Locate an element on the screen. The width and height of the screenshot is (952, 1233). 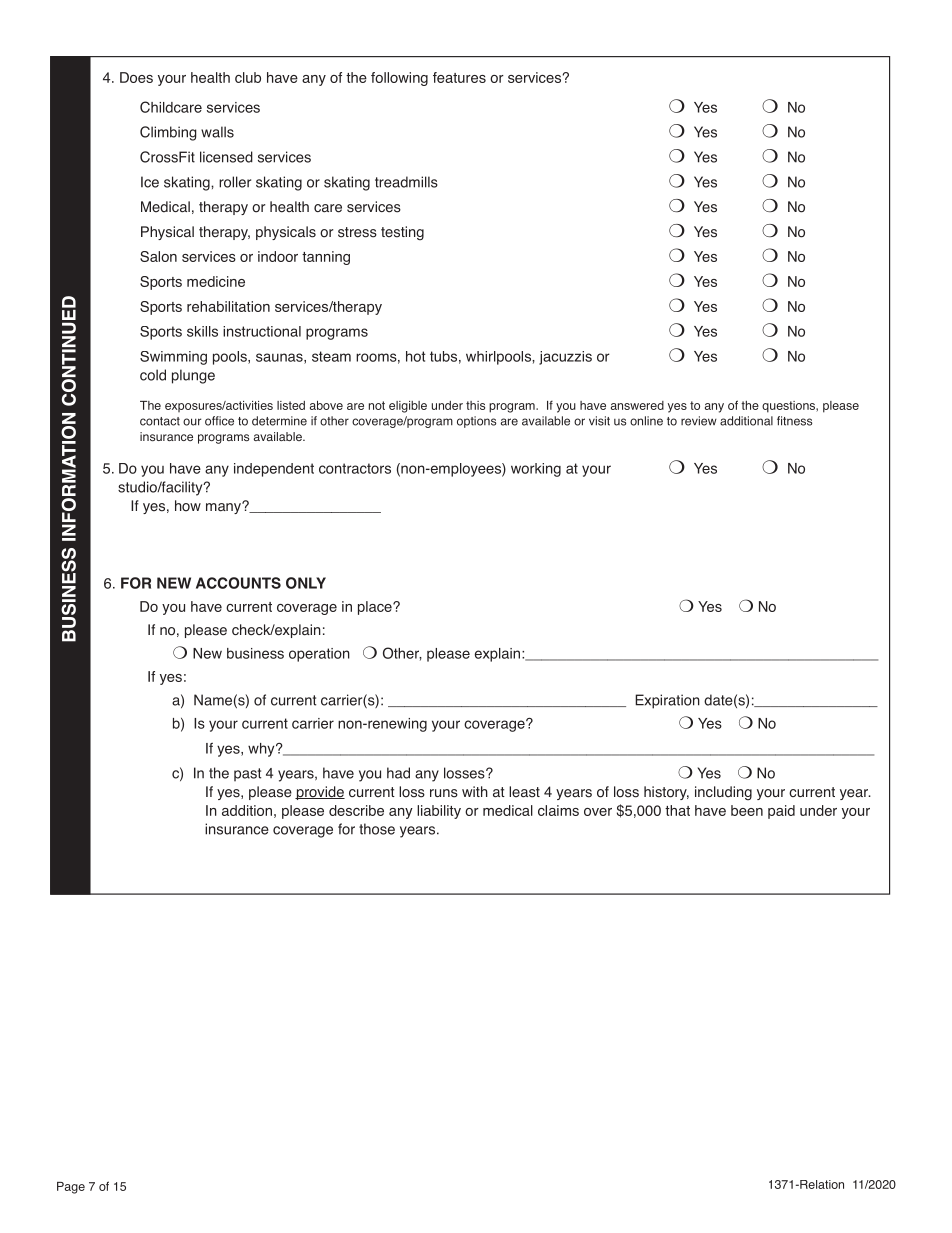
review is located at coordinates (699, 421).
